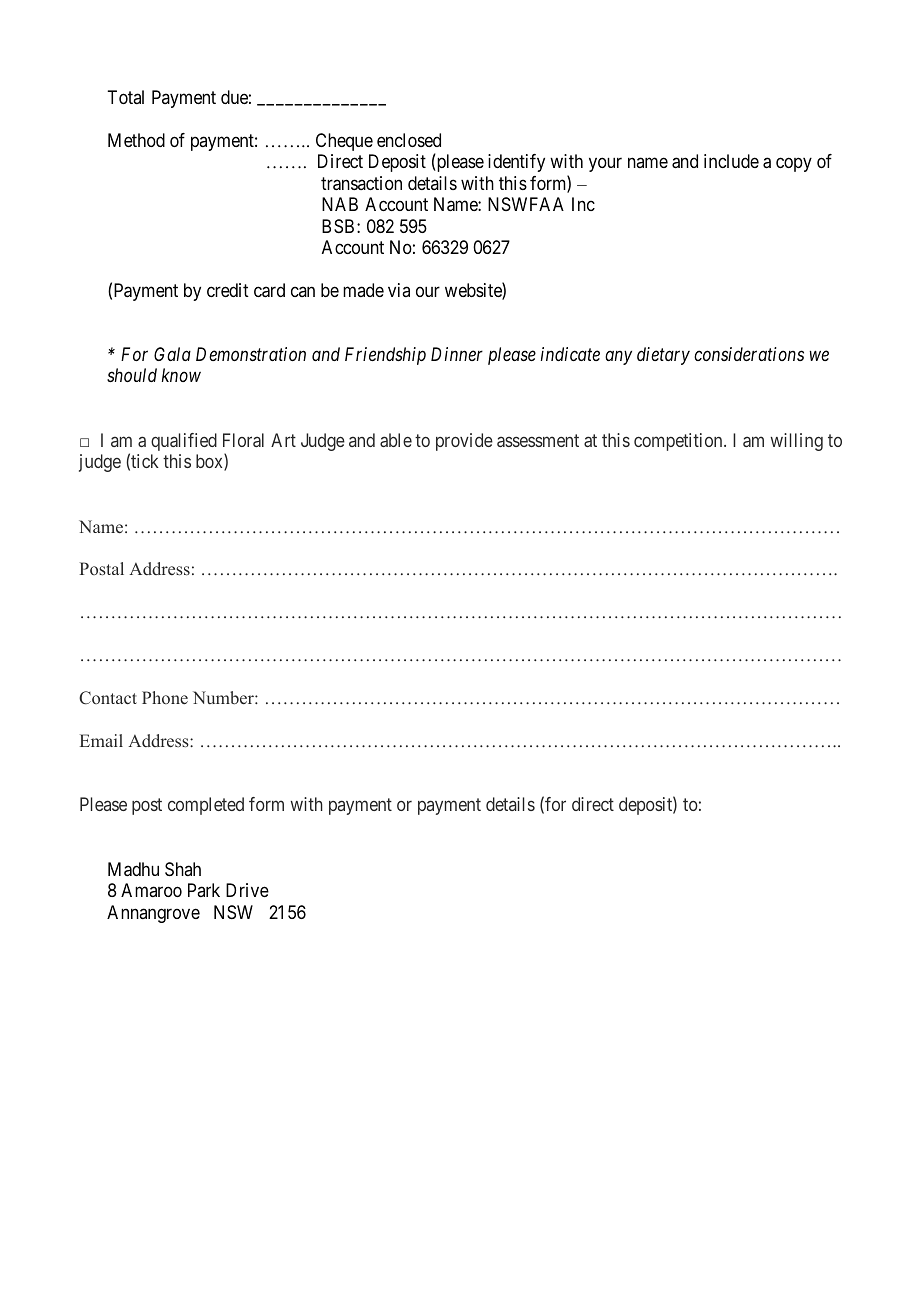  Describe the element at coordinates (731, 161) in the screenshot. I see `include` at that location.
